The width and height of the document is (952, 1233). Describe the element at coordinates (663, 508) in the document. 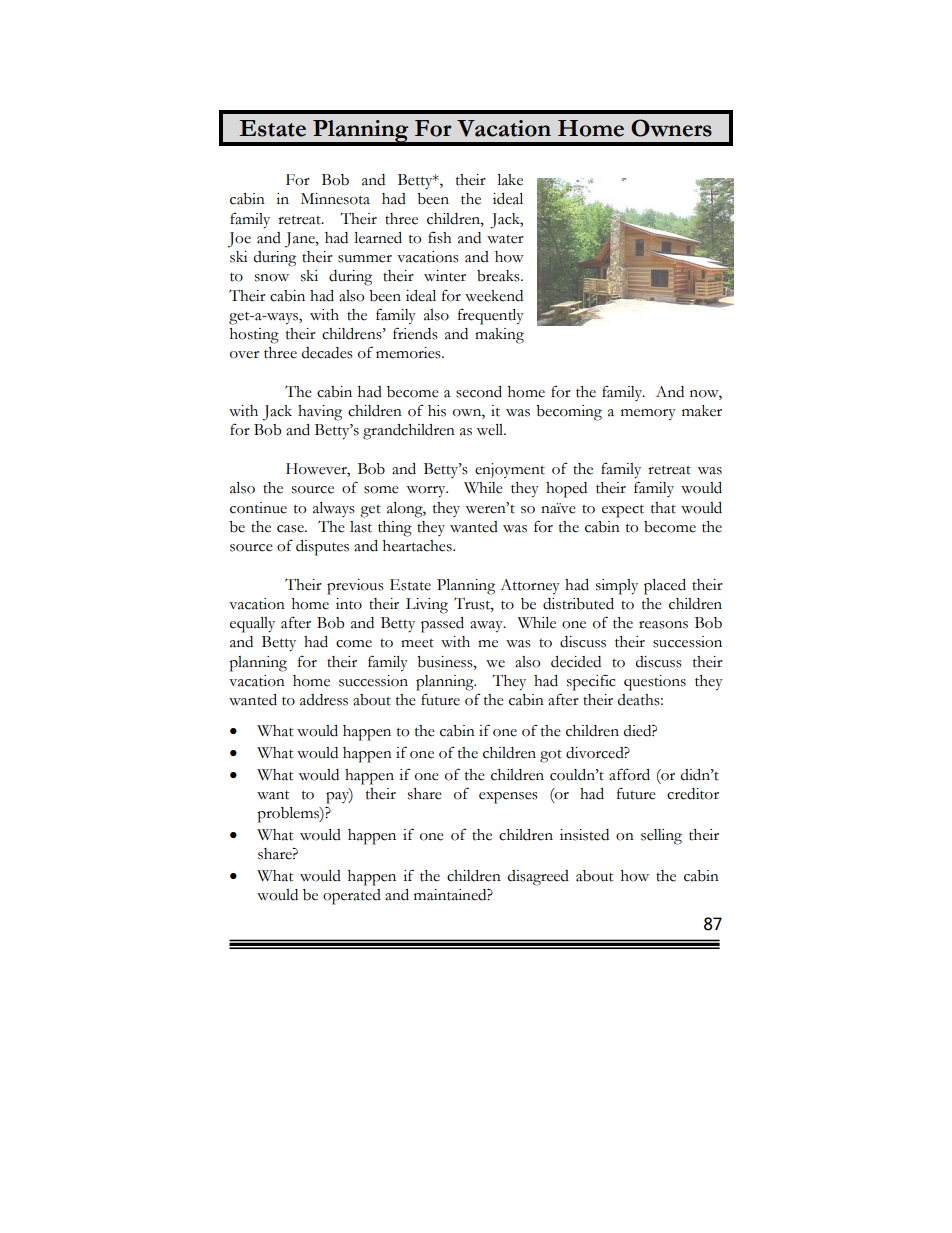

I see `that` at that location.
